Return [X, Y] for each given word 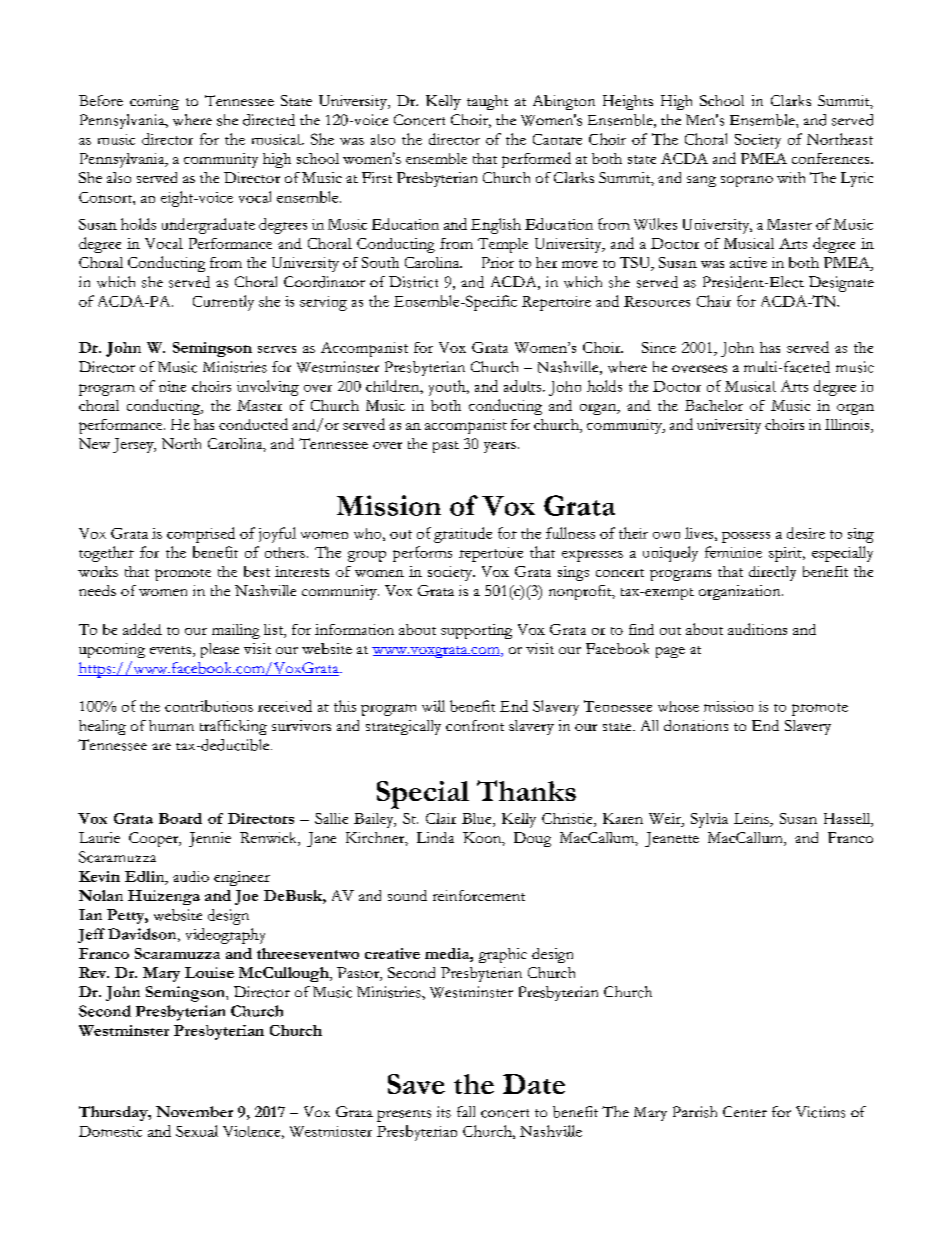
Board [180, 818]
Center [745, 1111]
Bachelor [714, 405]
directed [269, 120]
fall [466, 1111]
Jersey [134, 445]
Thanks [526, 790]
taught [487, 102]
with [791, 177]
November [194, 1111]
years [500, 447]
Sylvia [709, 820]
